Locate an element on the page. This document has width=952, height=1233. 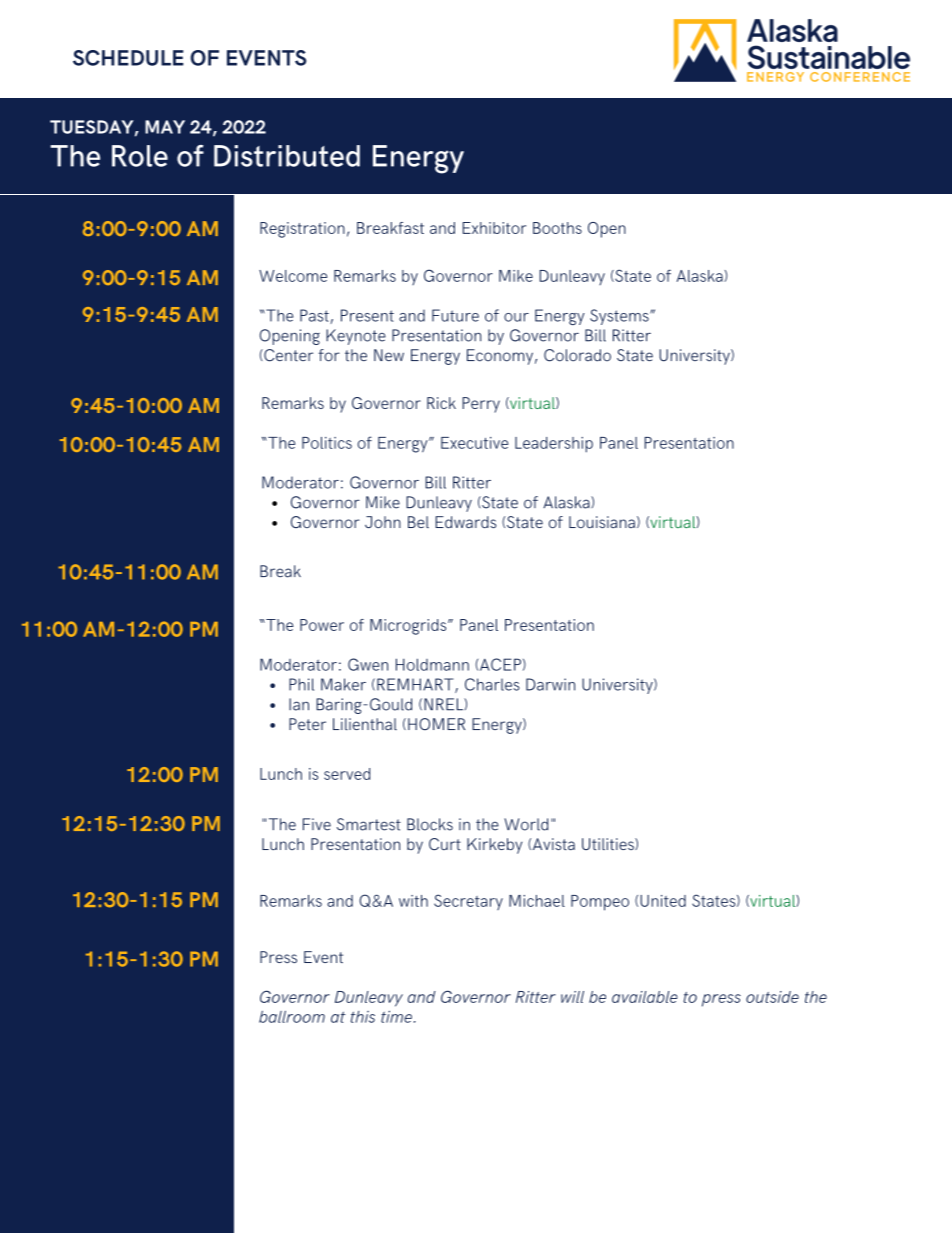
Center is located at coordinates (287, 355).
